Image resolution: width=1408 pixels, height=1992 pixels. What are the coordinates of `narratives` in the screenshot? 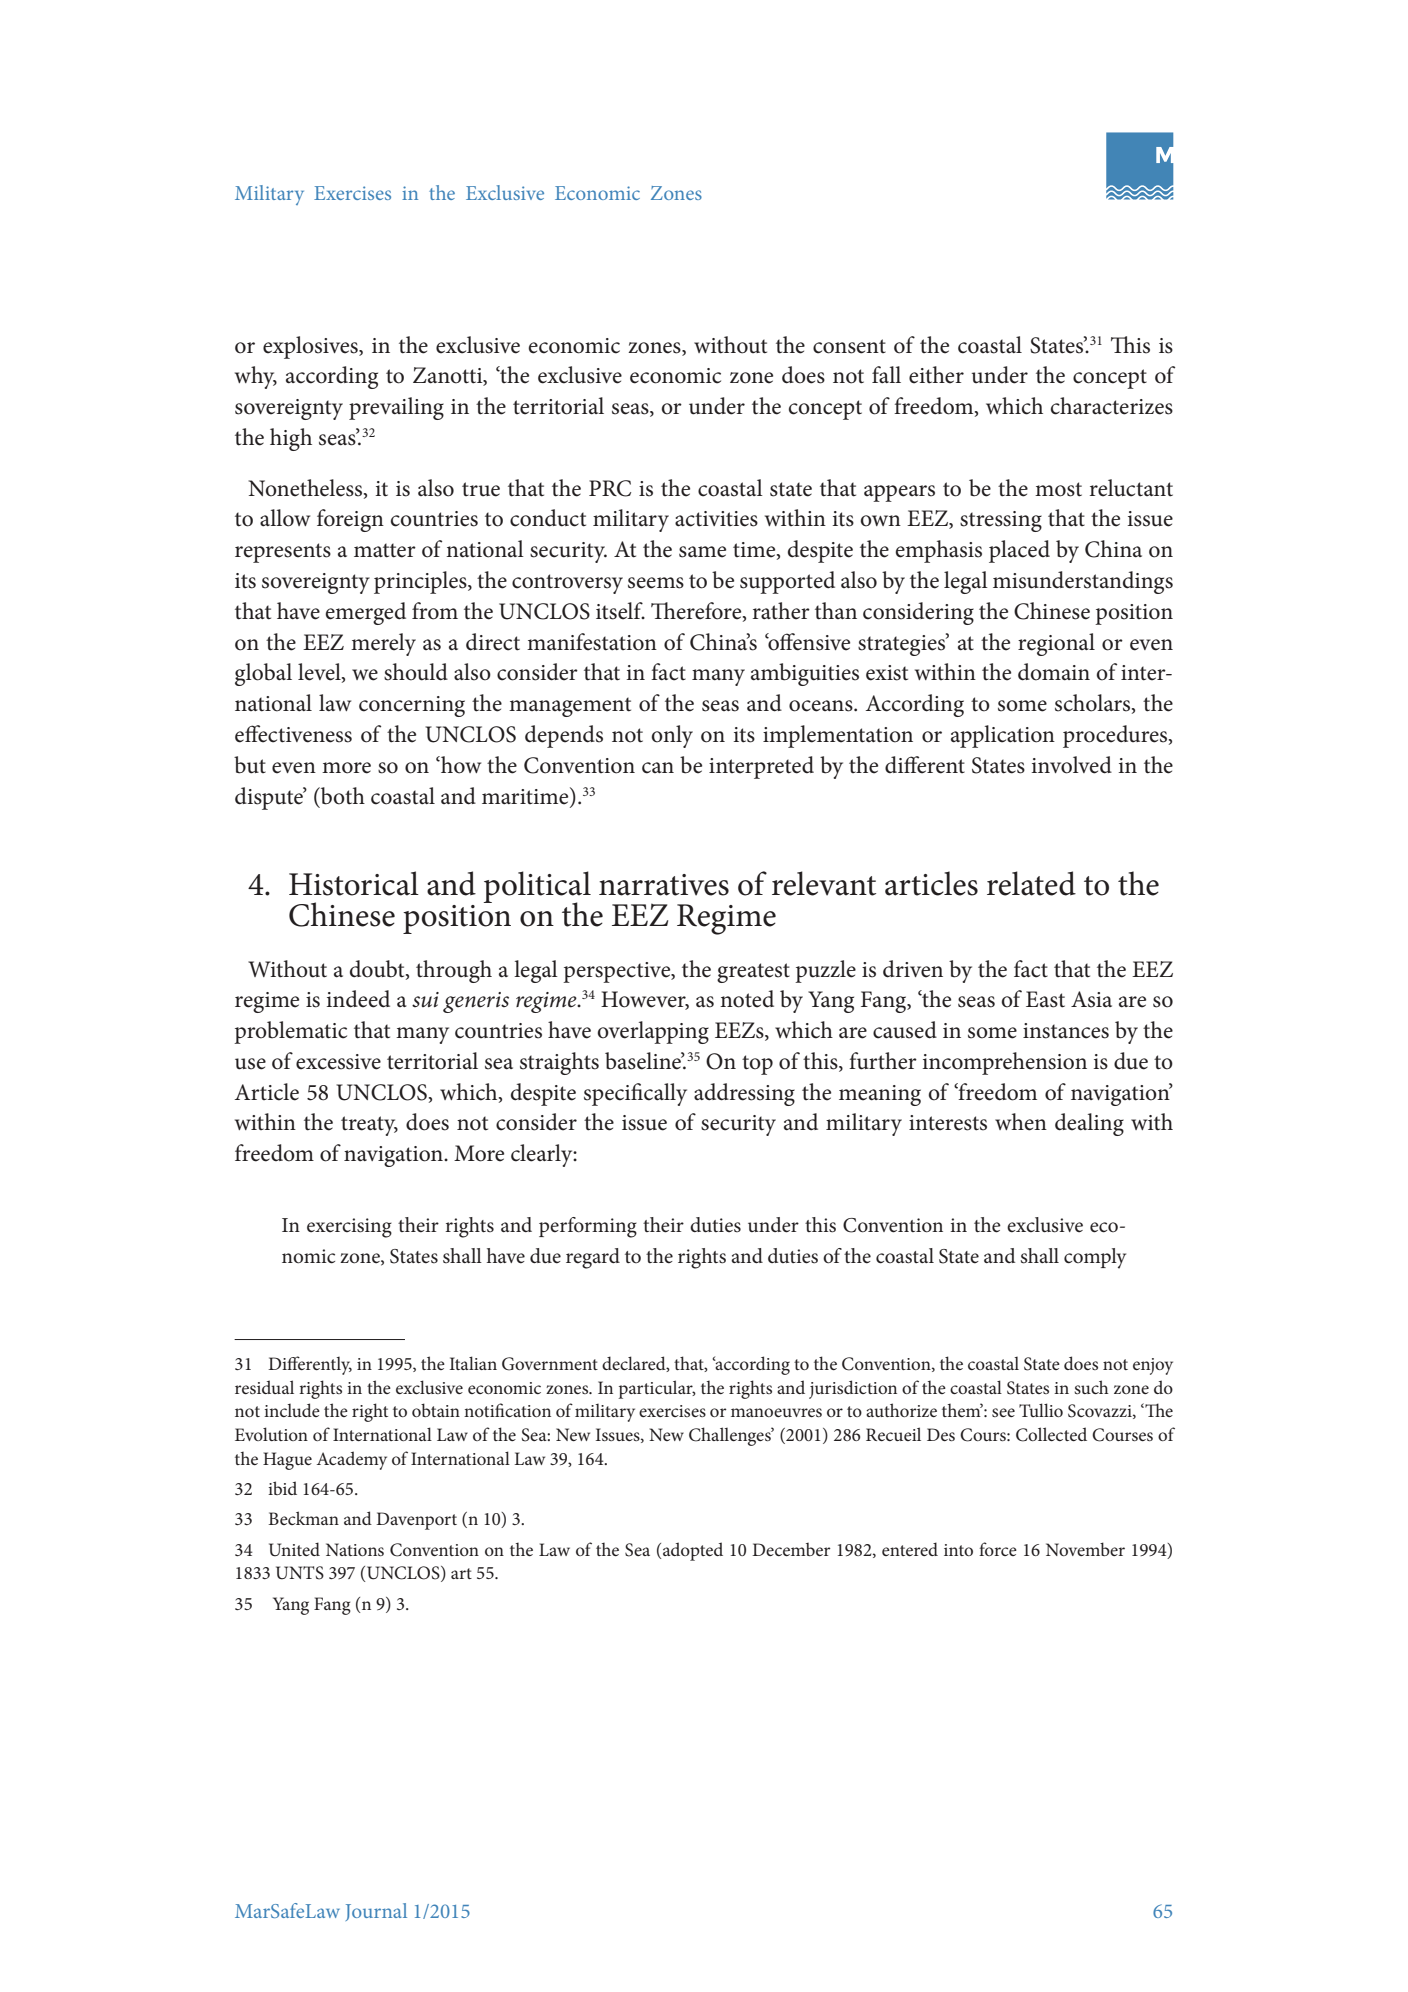 It's located at (664, 885).
